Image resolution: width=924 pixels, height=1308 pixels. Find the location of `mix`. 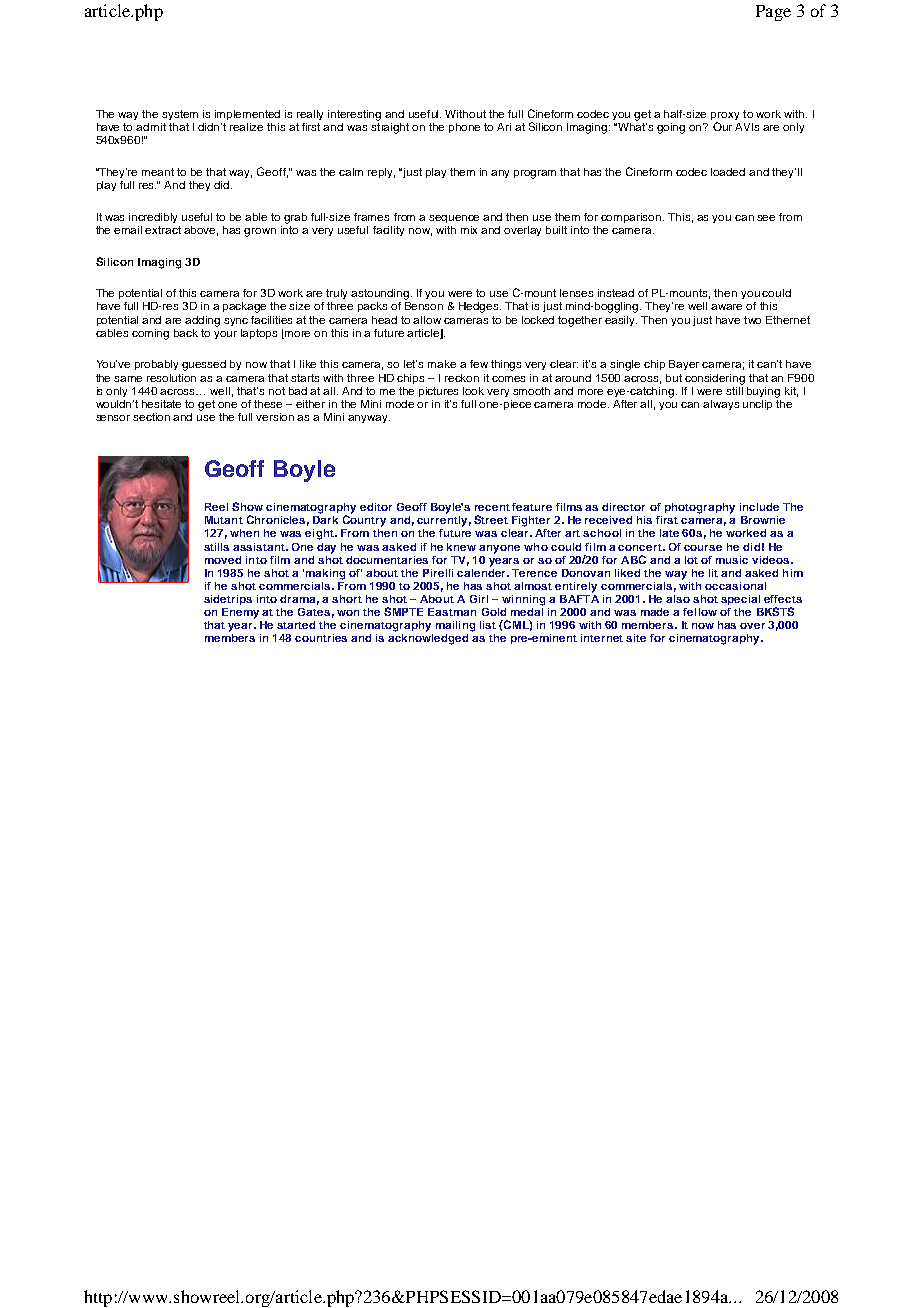

mix is located at coordinates (469, 230).
